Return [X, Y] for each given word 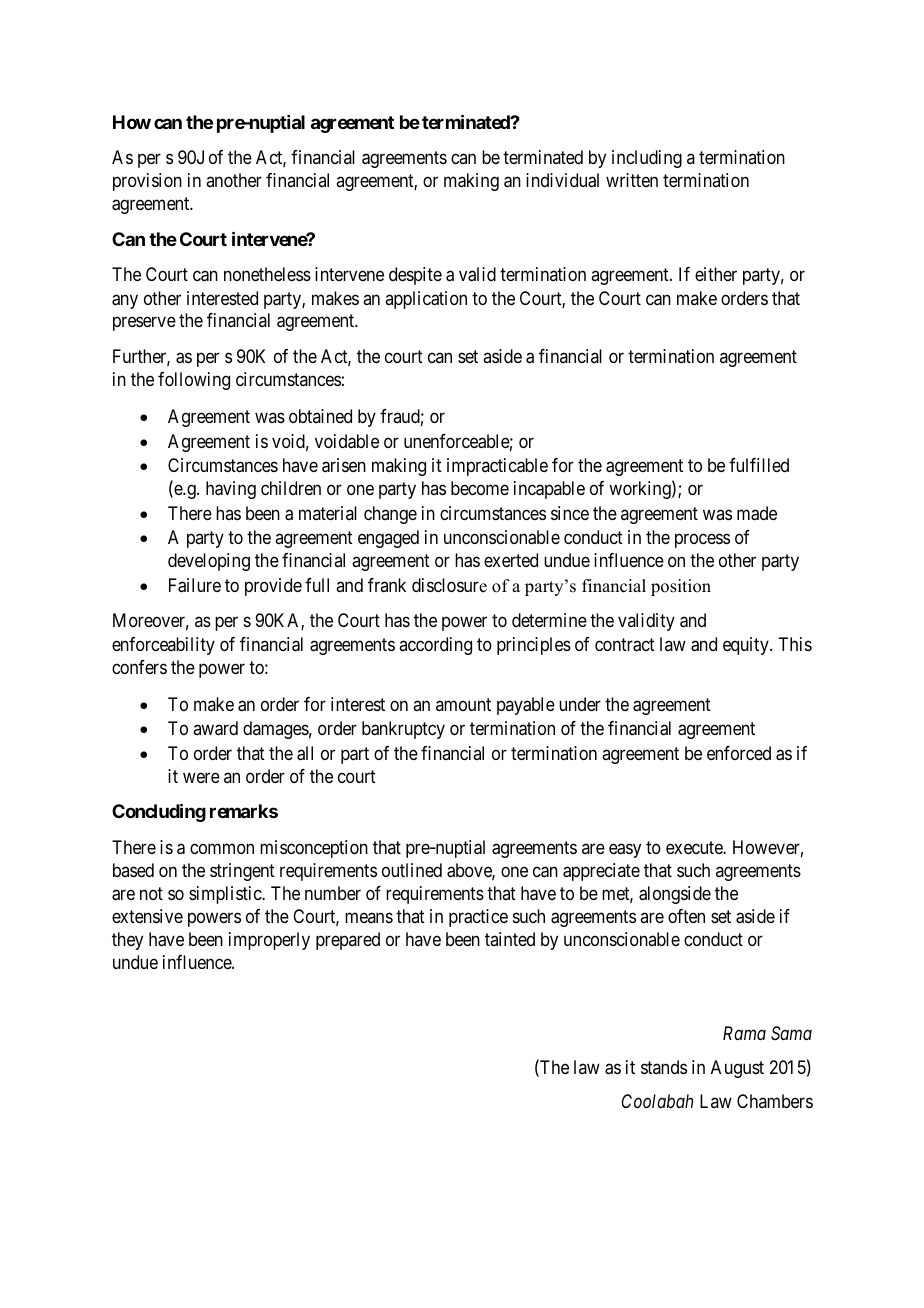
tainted [510, 939]
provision [147, 182]
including [647, 159]
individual [562, 180]
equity [747, 646]
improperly [269, 941]
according [435, 646]
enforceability [163, 646]
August [737, 1069]
